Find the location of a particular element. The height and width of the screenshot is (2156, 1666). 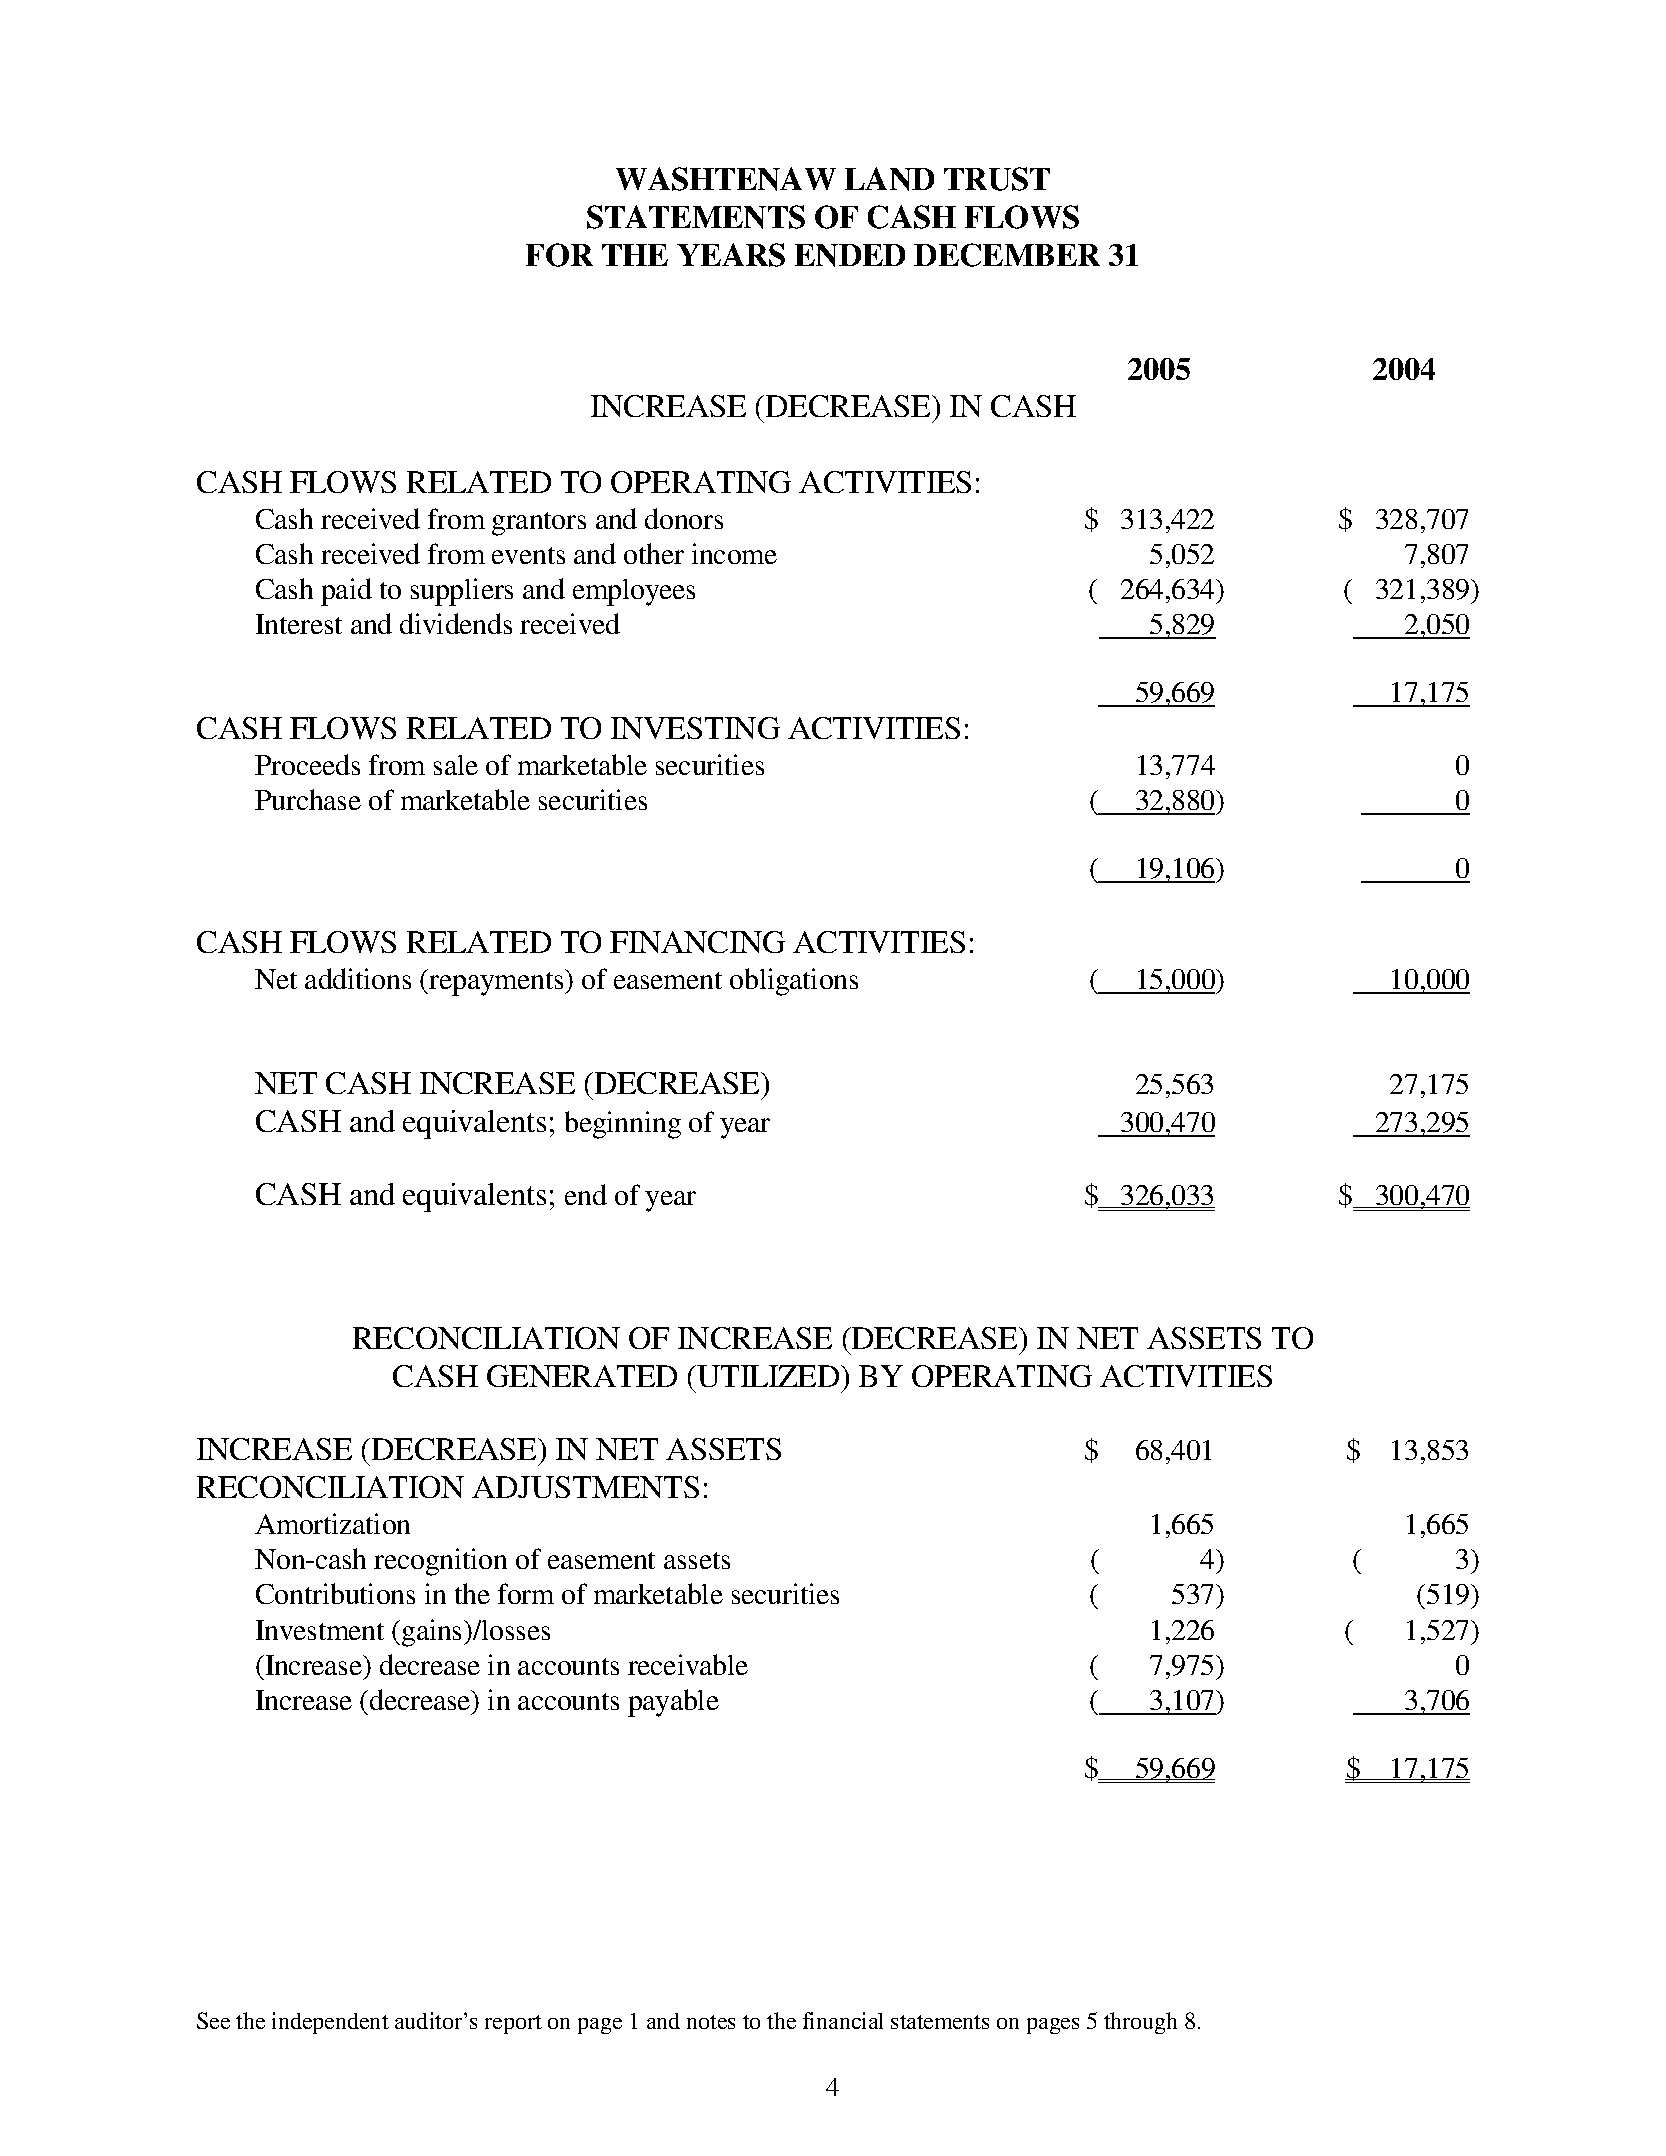

ADJUSTMENTS is located at coordinates (585, 1487).
